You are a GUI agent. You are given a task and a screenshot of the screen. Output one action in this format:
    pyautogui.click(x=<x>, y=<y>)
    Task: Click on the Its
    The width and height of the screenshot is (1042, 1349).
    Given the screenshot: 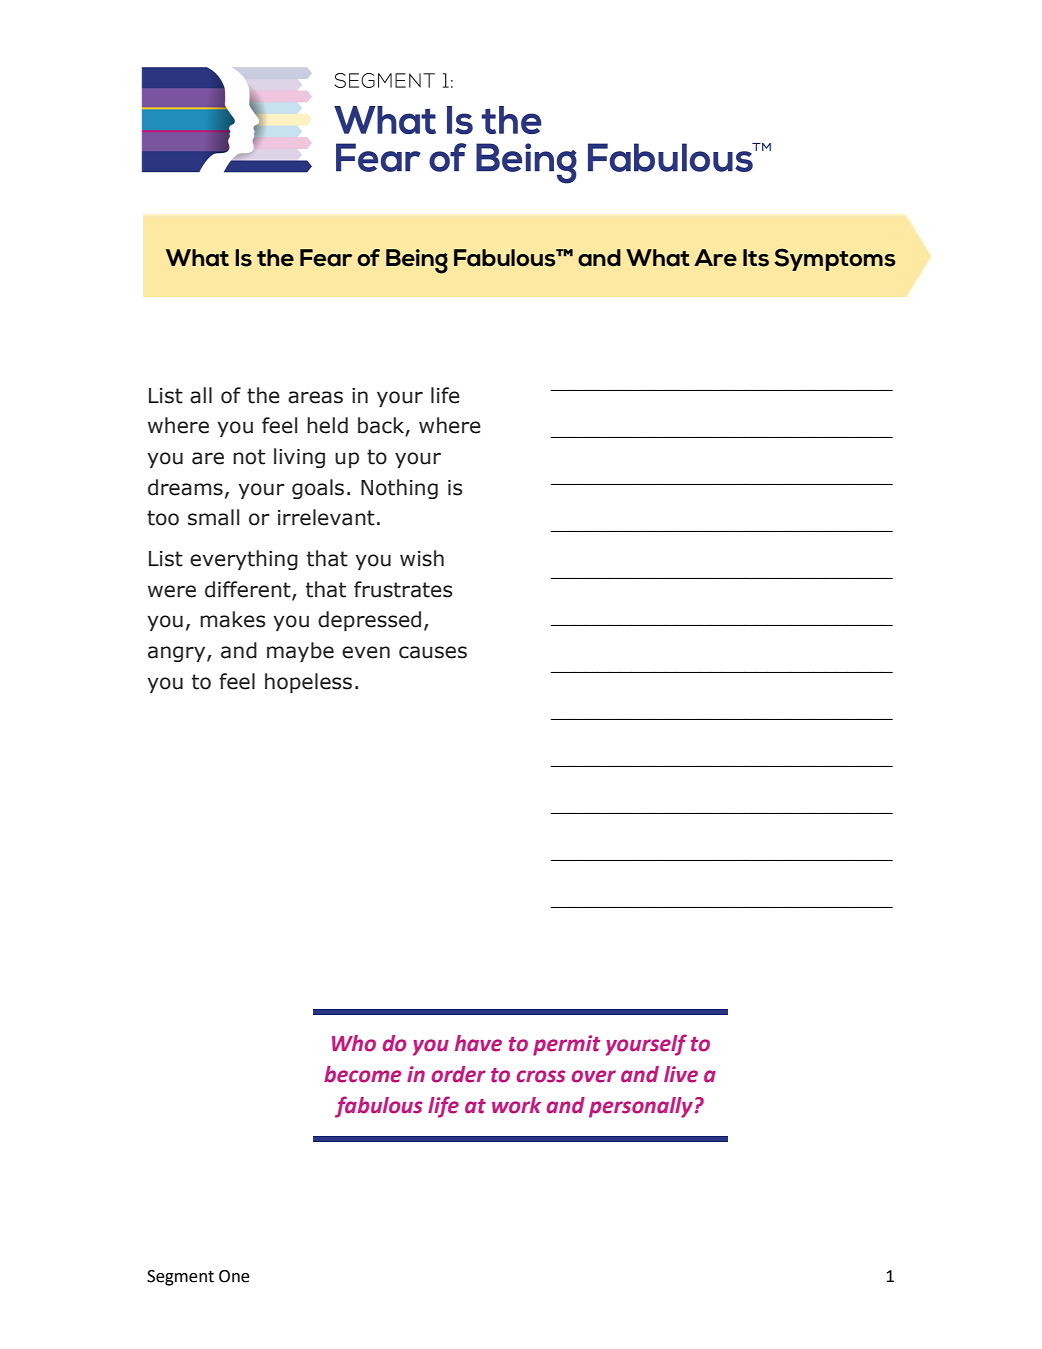 What is the action you would take?
    pyautogui.click(x=756, y=258)
